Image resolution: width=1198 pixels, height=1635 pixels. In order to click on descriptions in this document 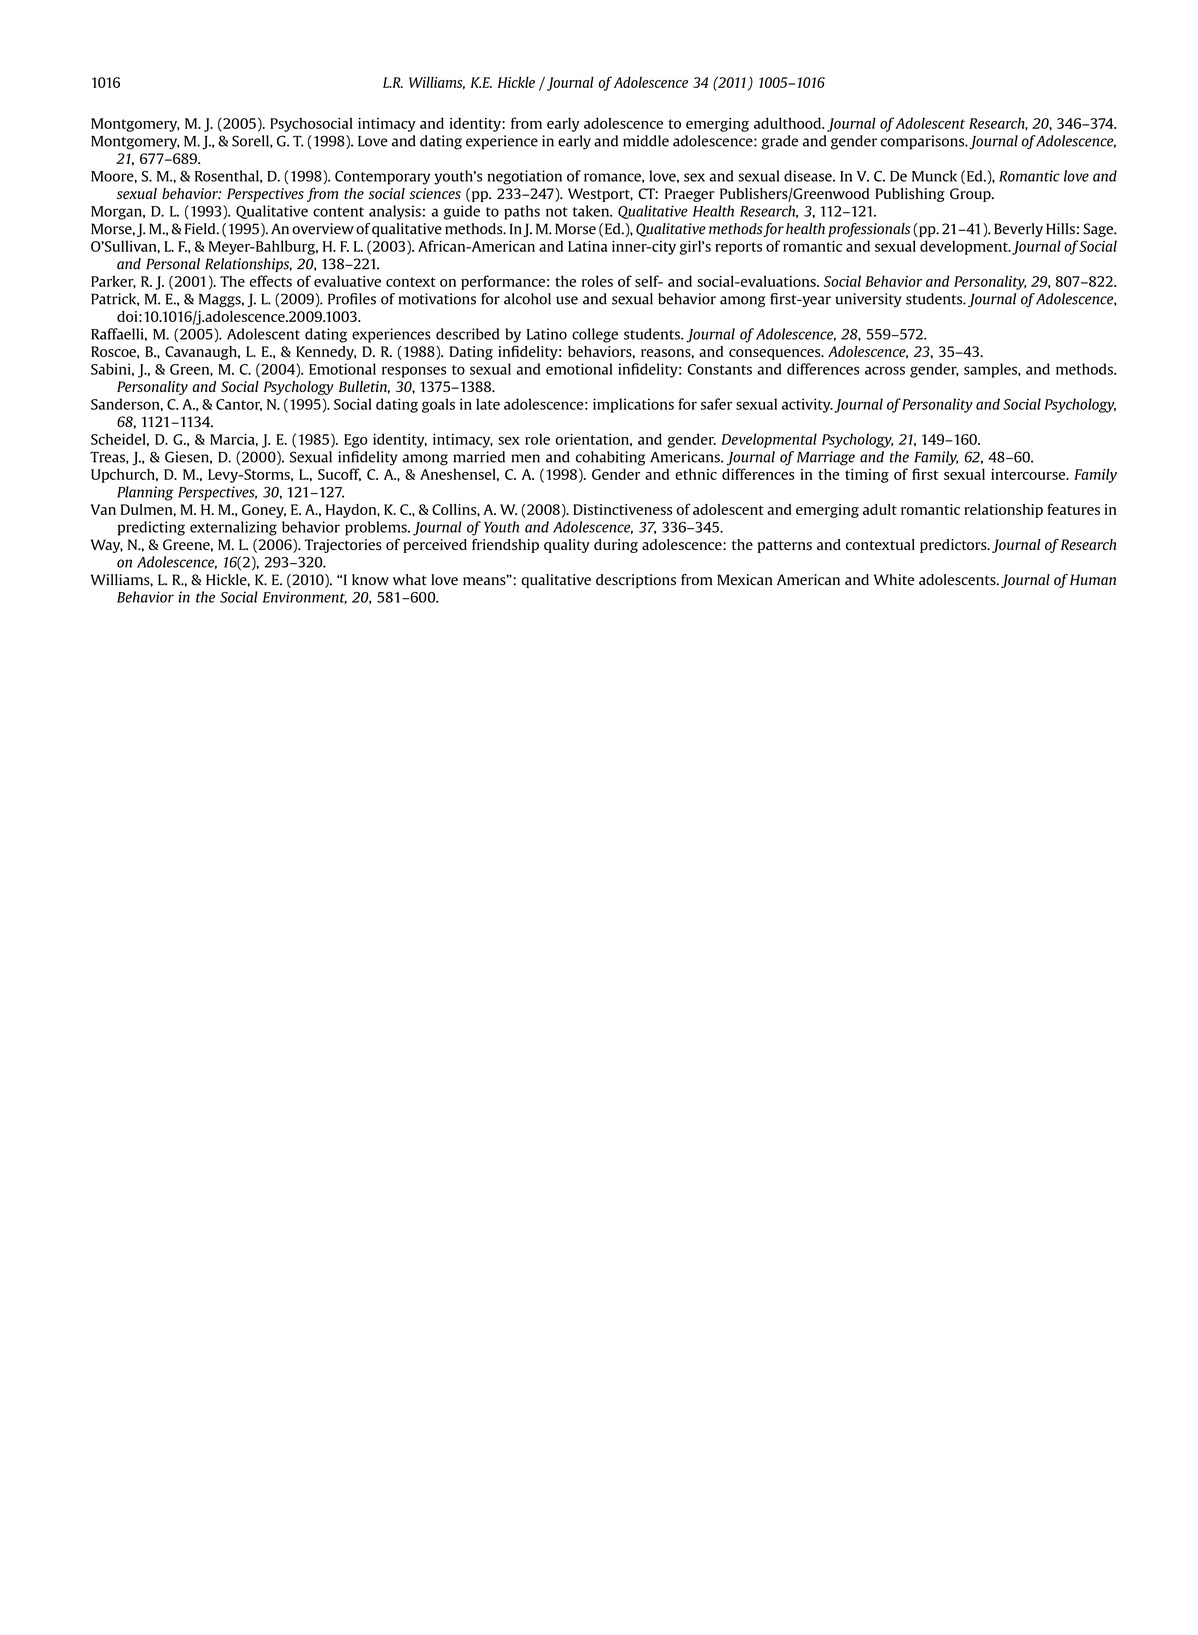, I will do `click(636, 581)`.
